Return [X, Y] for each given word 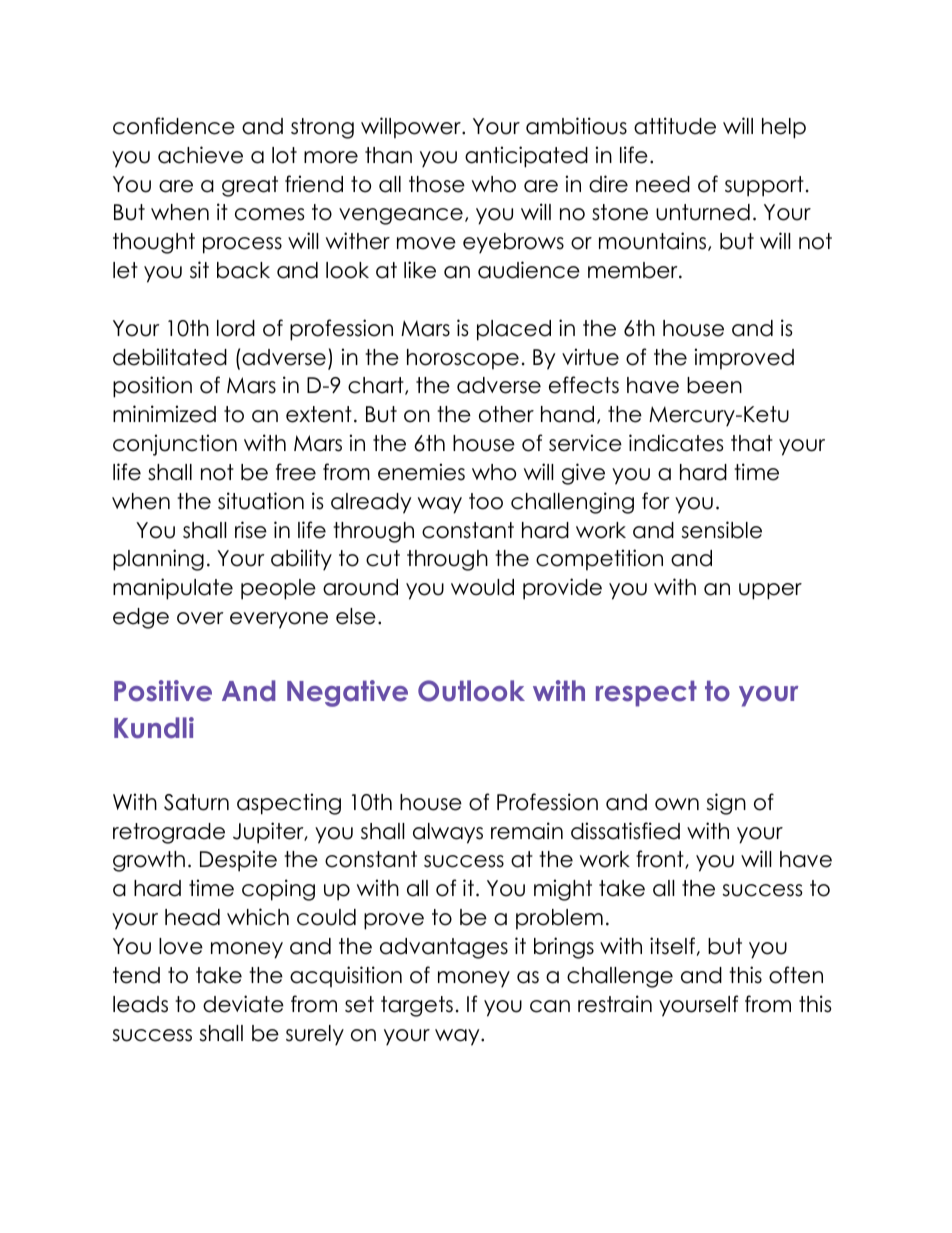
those [437, 184]
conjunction [175, 445]
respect [646, 693]
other [506, 414]
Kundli [154, 728]
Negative [347, 693]
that [752, 443]
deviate [243, 1004]
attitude [675, 126]
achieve [200, 155]
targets [417, 1006]
